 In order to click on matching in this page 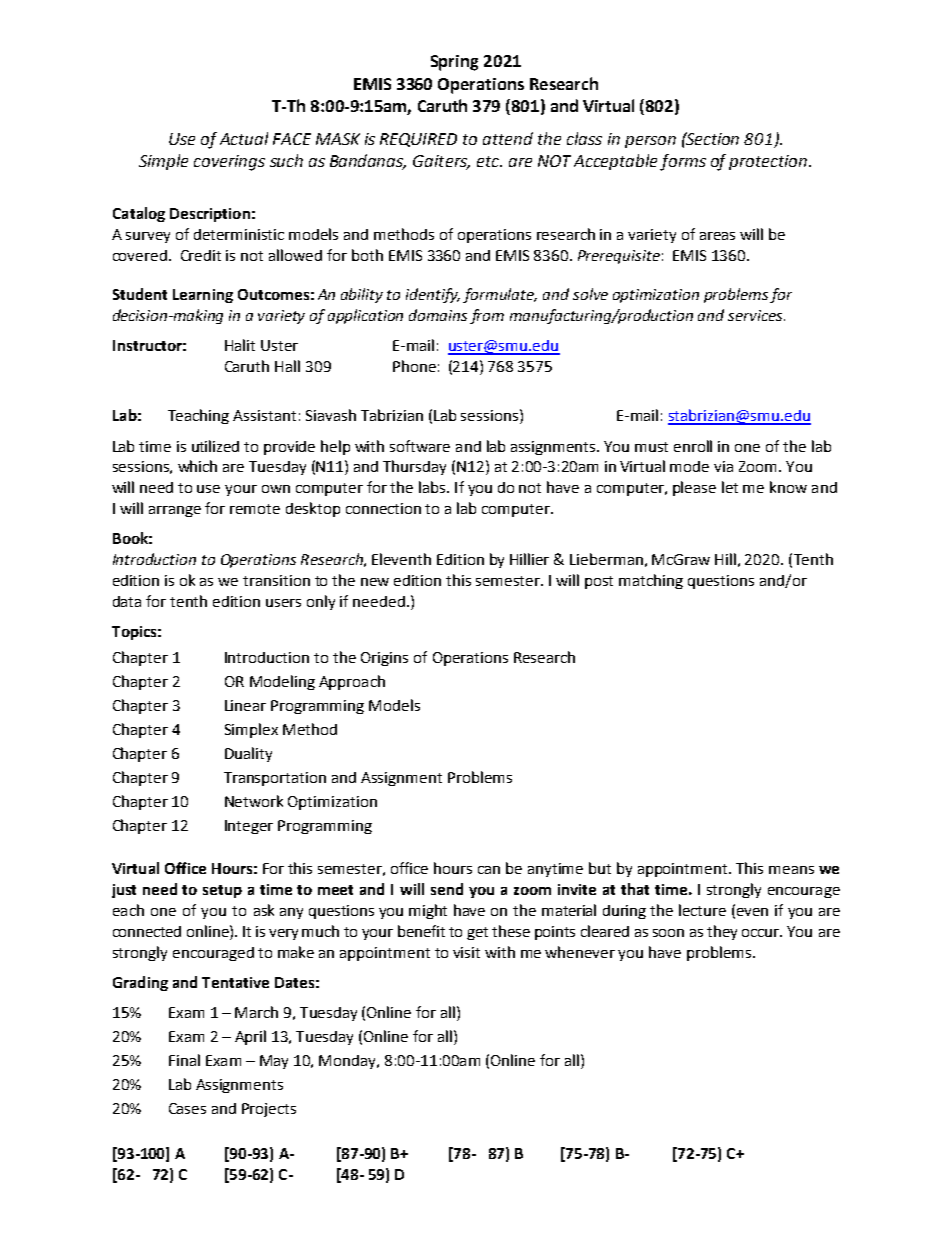, I will do `click(651, 581)`.
